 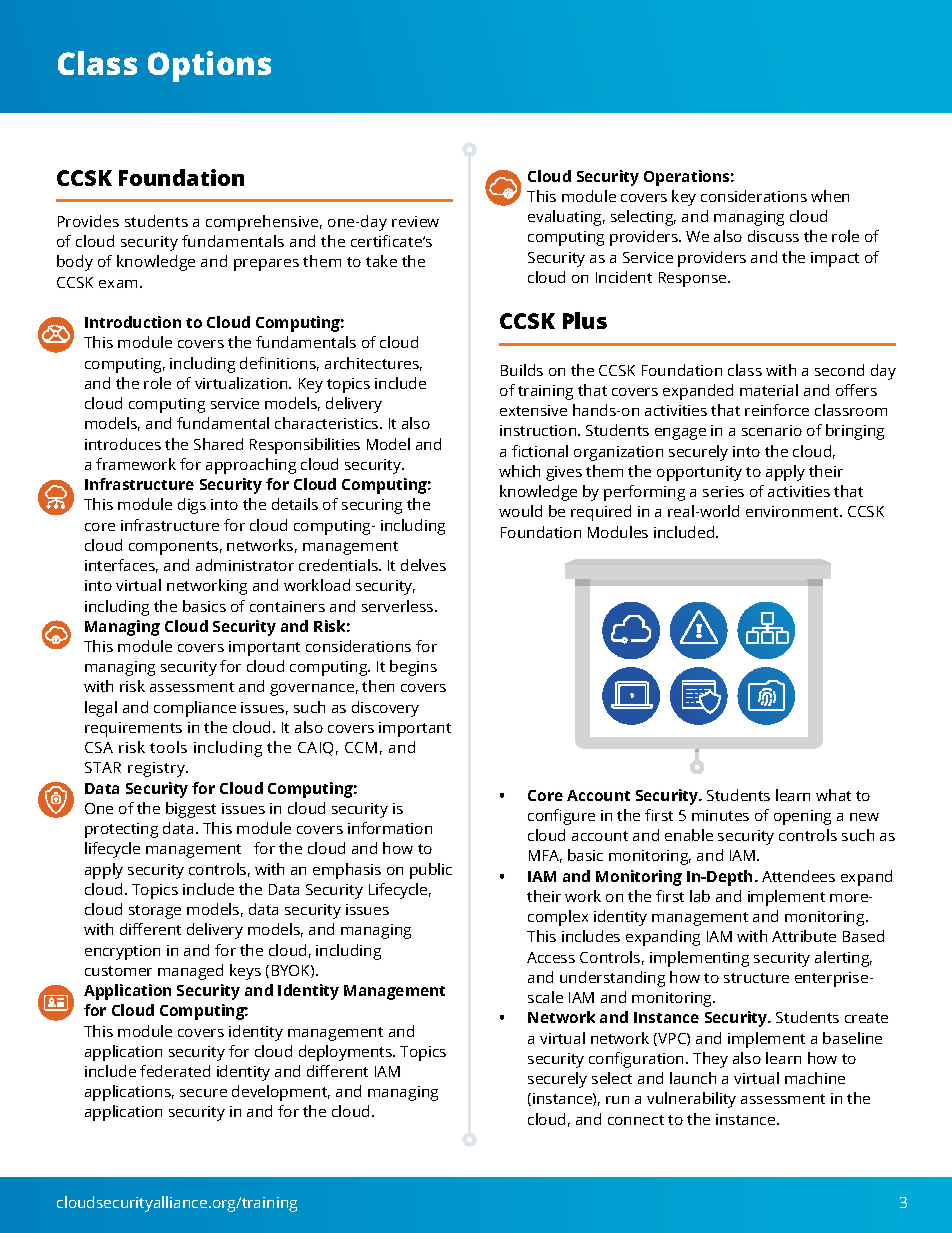 I want to click on Options, so click(x=209, y=66).
